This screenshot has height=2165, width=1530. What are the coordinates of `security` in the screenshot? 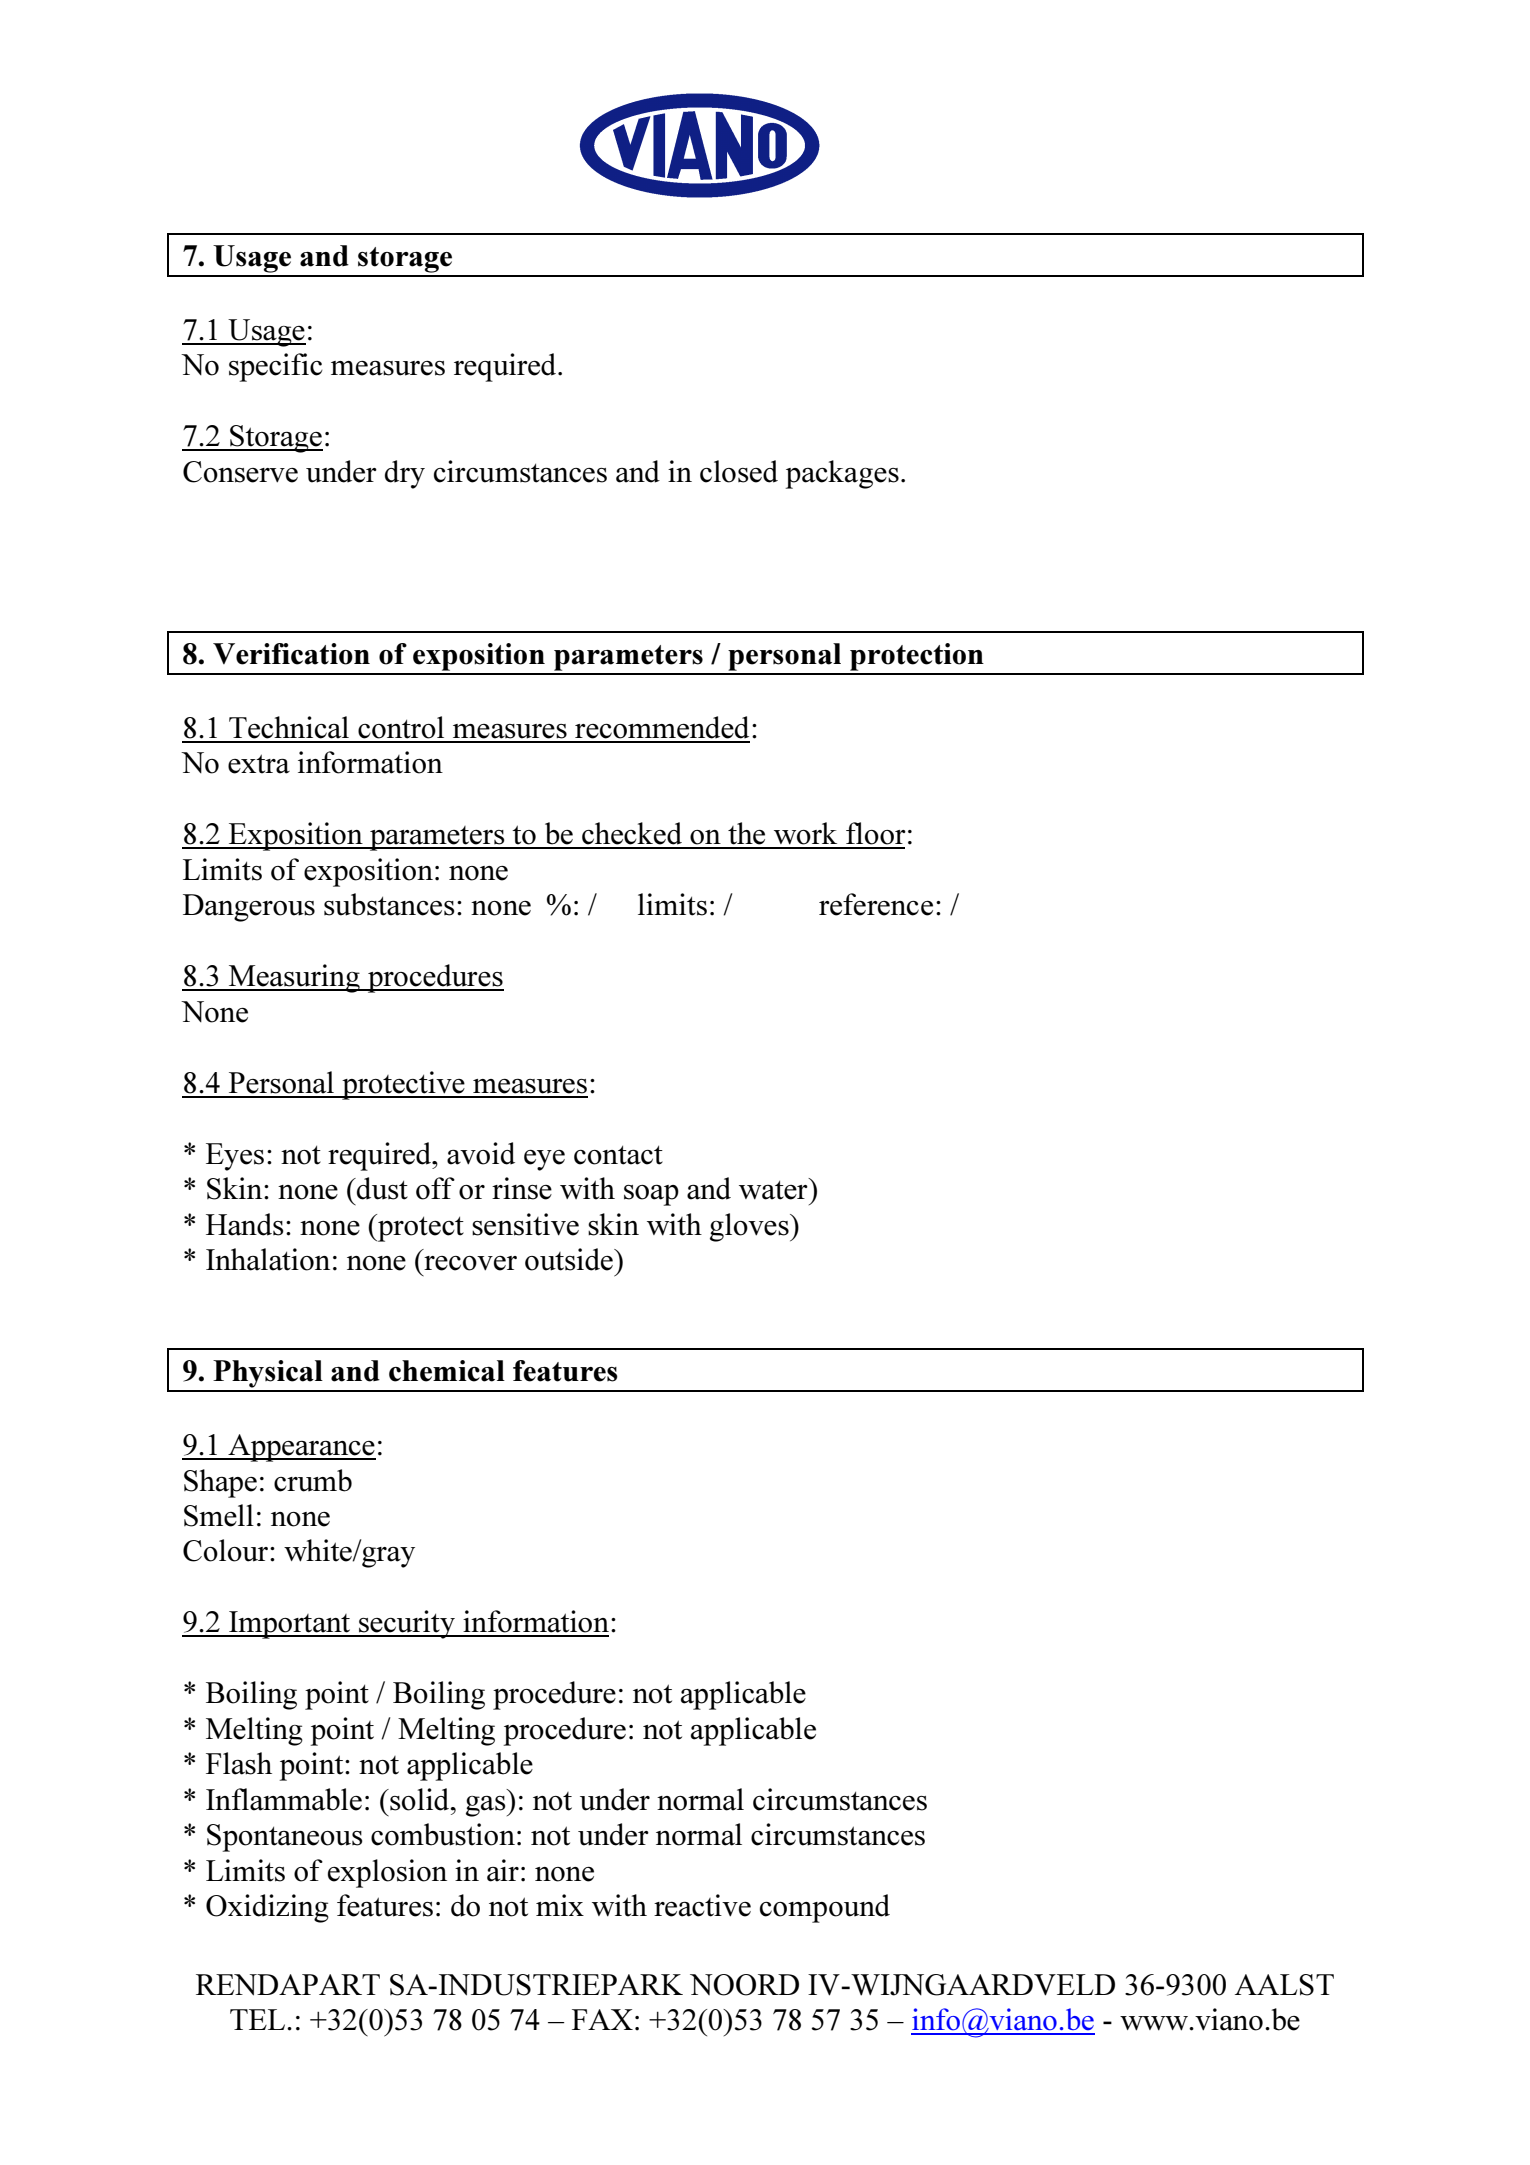 It's located at (407, 1624).
